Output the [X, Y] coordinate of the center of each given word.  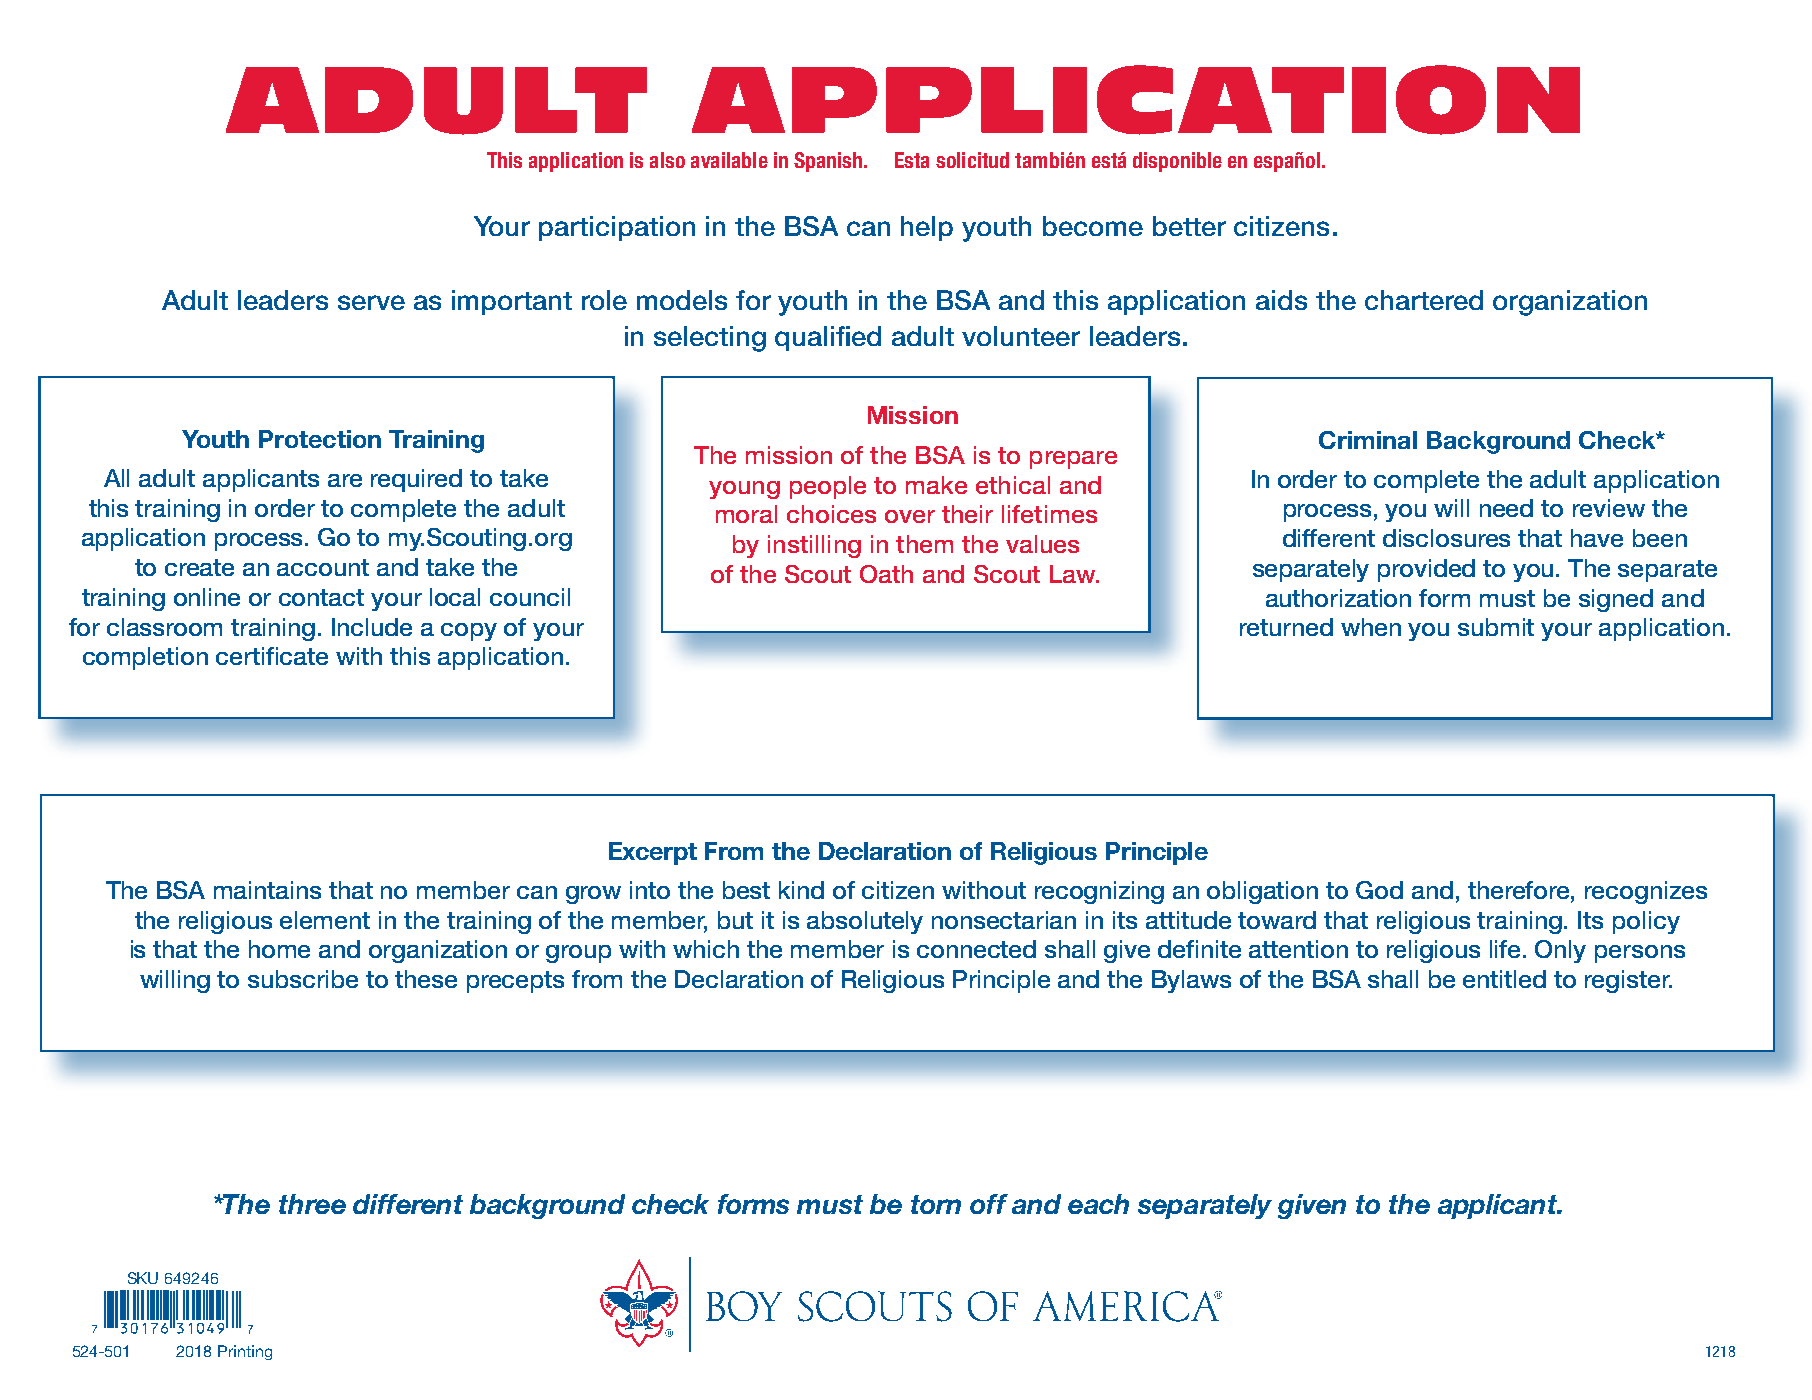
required [416, 480]
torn [936, 1204]
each [1098, 1204]
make [936, 485]
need [1506, 508]
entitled [1504, 979]
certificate [272, 656]
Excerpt [653, 853]
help [927, 228]
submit [1496, 627]
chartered [1424, 300]
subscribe [303, 979]
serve [371, 302]
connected [976, 949]
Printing [245, 1352]
